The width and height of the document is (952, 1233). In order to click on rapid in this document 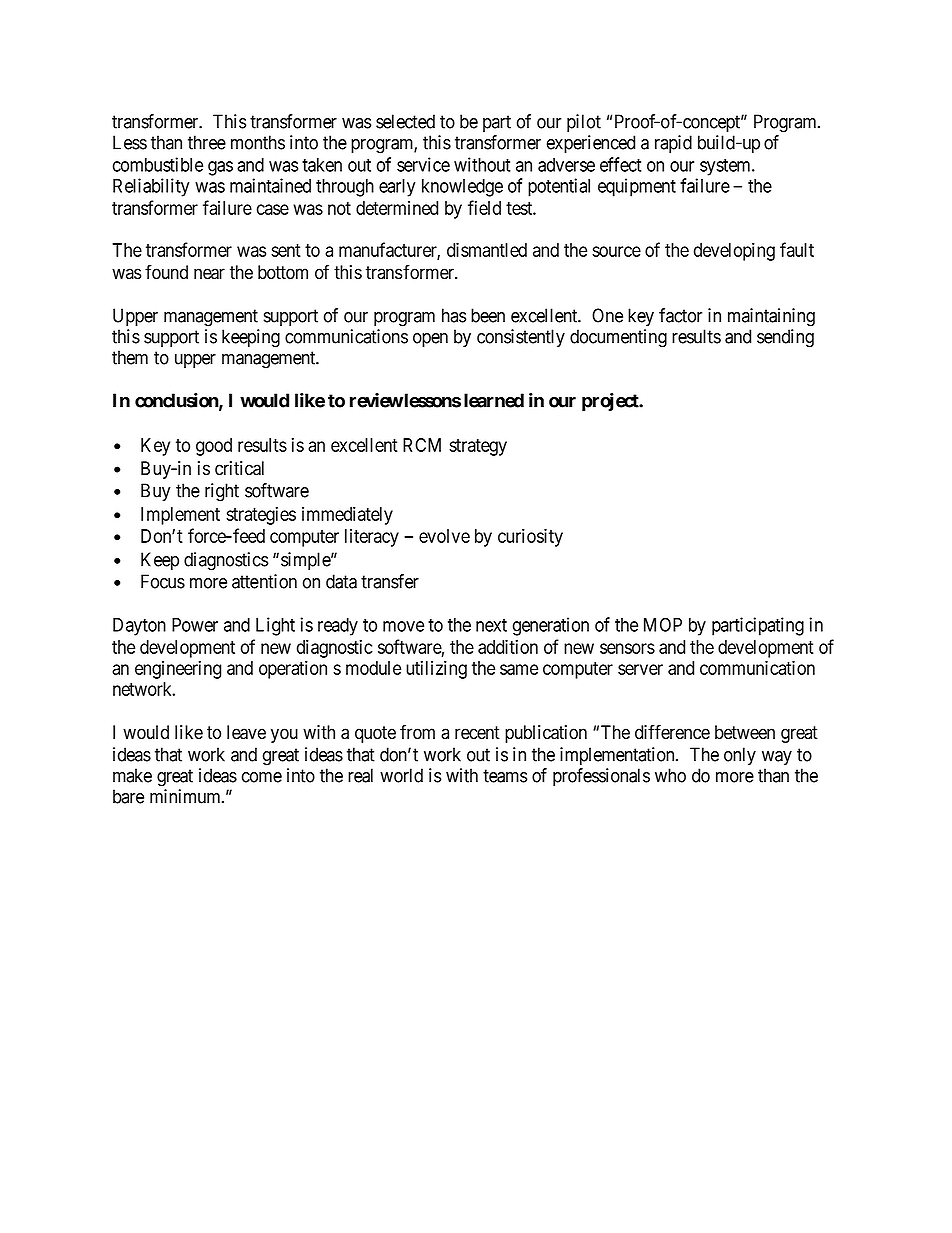, I will do `click(673, 144)`.
